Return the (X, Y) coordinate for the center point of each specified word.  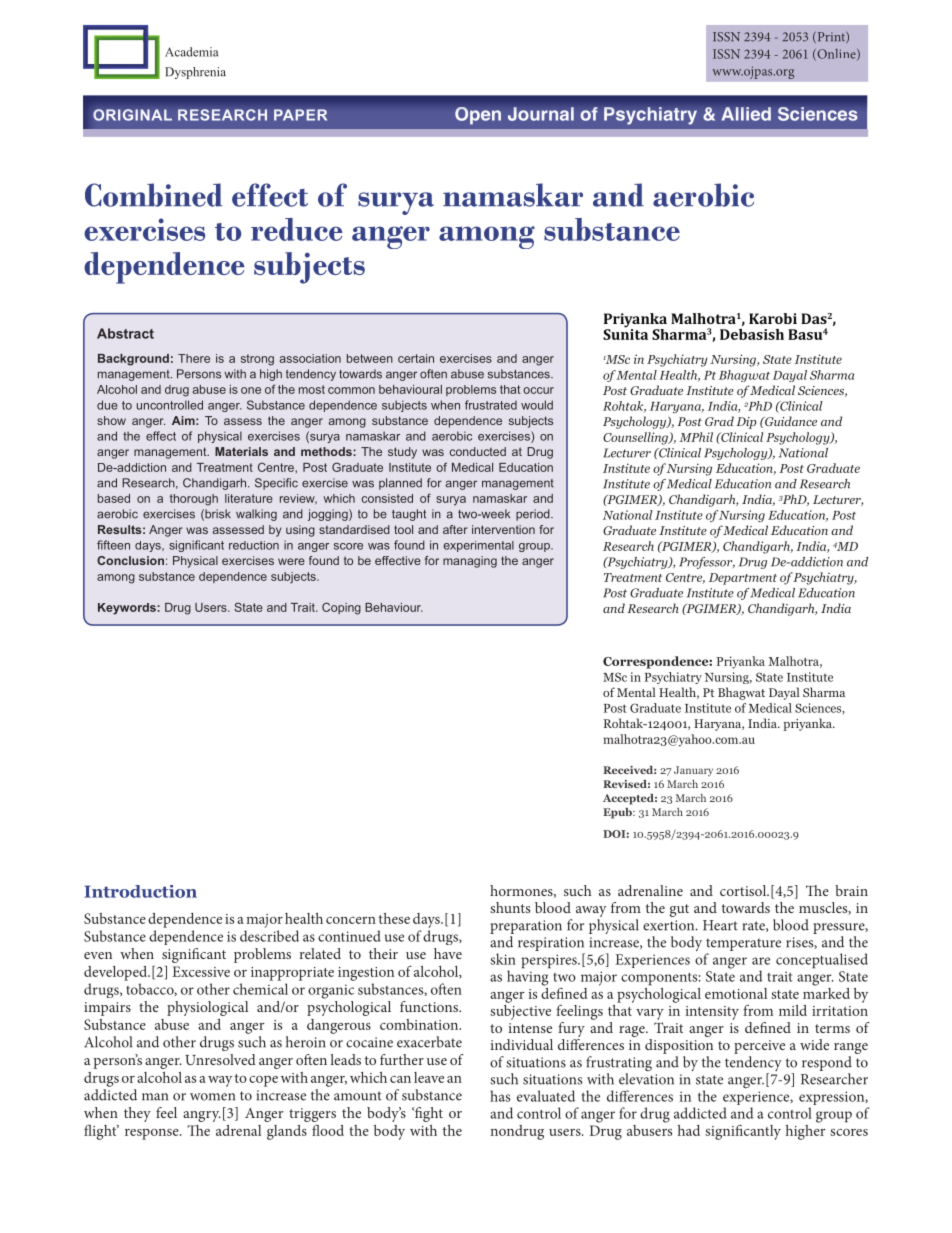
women (212, 1097)
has (500, 1096)
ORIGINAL (132, 115)
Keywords (128, 609)
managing (470, 562)
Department (743, 579)
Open (478, 116)
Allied (746, 114)
